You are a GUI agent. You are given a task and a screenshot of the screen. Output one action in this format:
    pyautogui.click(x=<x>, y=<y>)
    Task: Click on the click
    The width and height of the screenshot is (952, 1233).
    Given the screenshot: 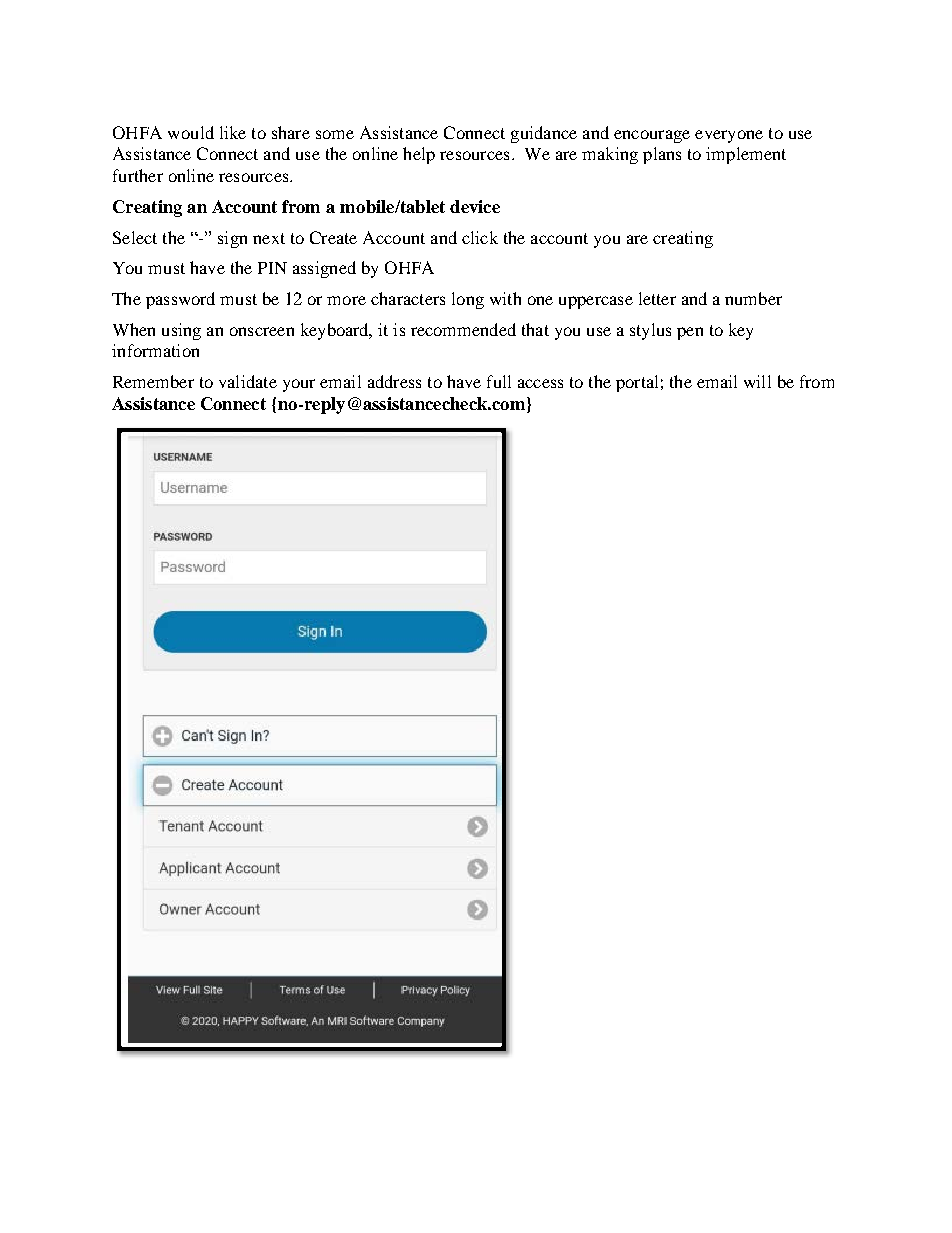 What is the action you would take?
    pyautogui.click(x=480, y=237)
